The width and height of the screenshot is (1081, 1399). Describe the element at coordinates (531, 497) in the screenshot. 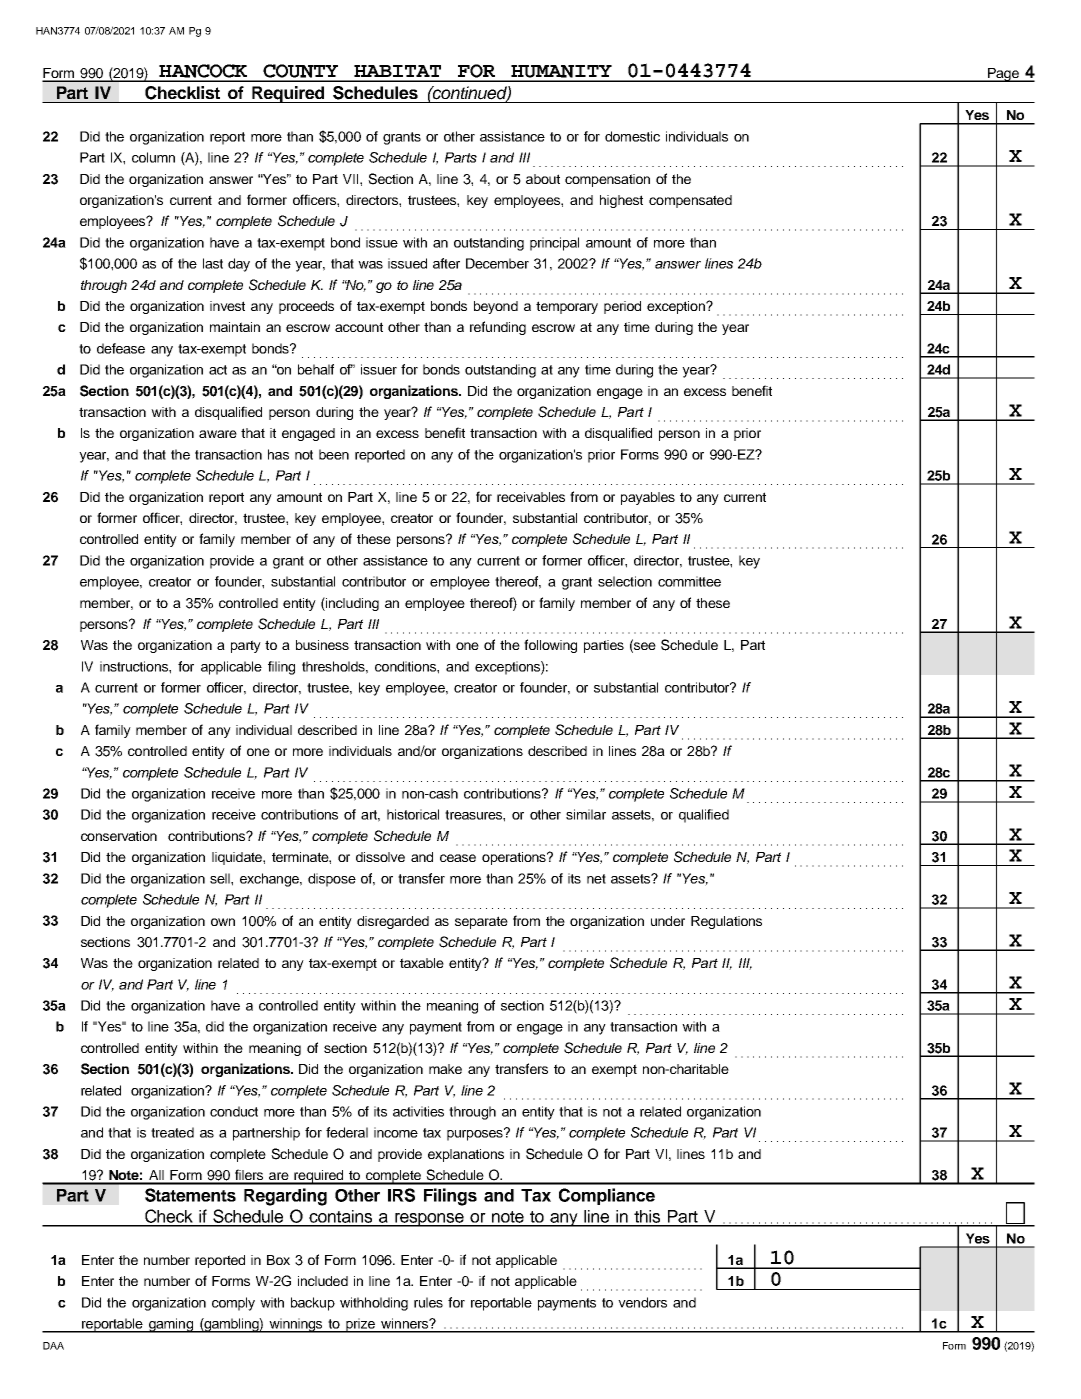

I see `receivables` at that location.
